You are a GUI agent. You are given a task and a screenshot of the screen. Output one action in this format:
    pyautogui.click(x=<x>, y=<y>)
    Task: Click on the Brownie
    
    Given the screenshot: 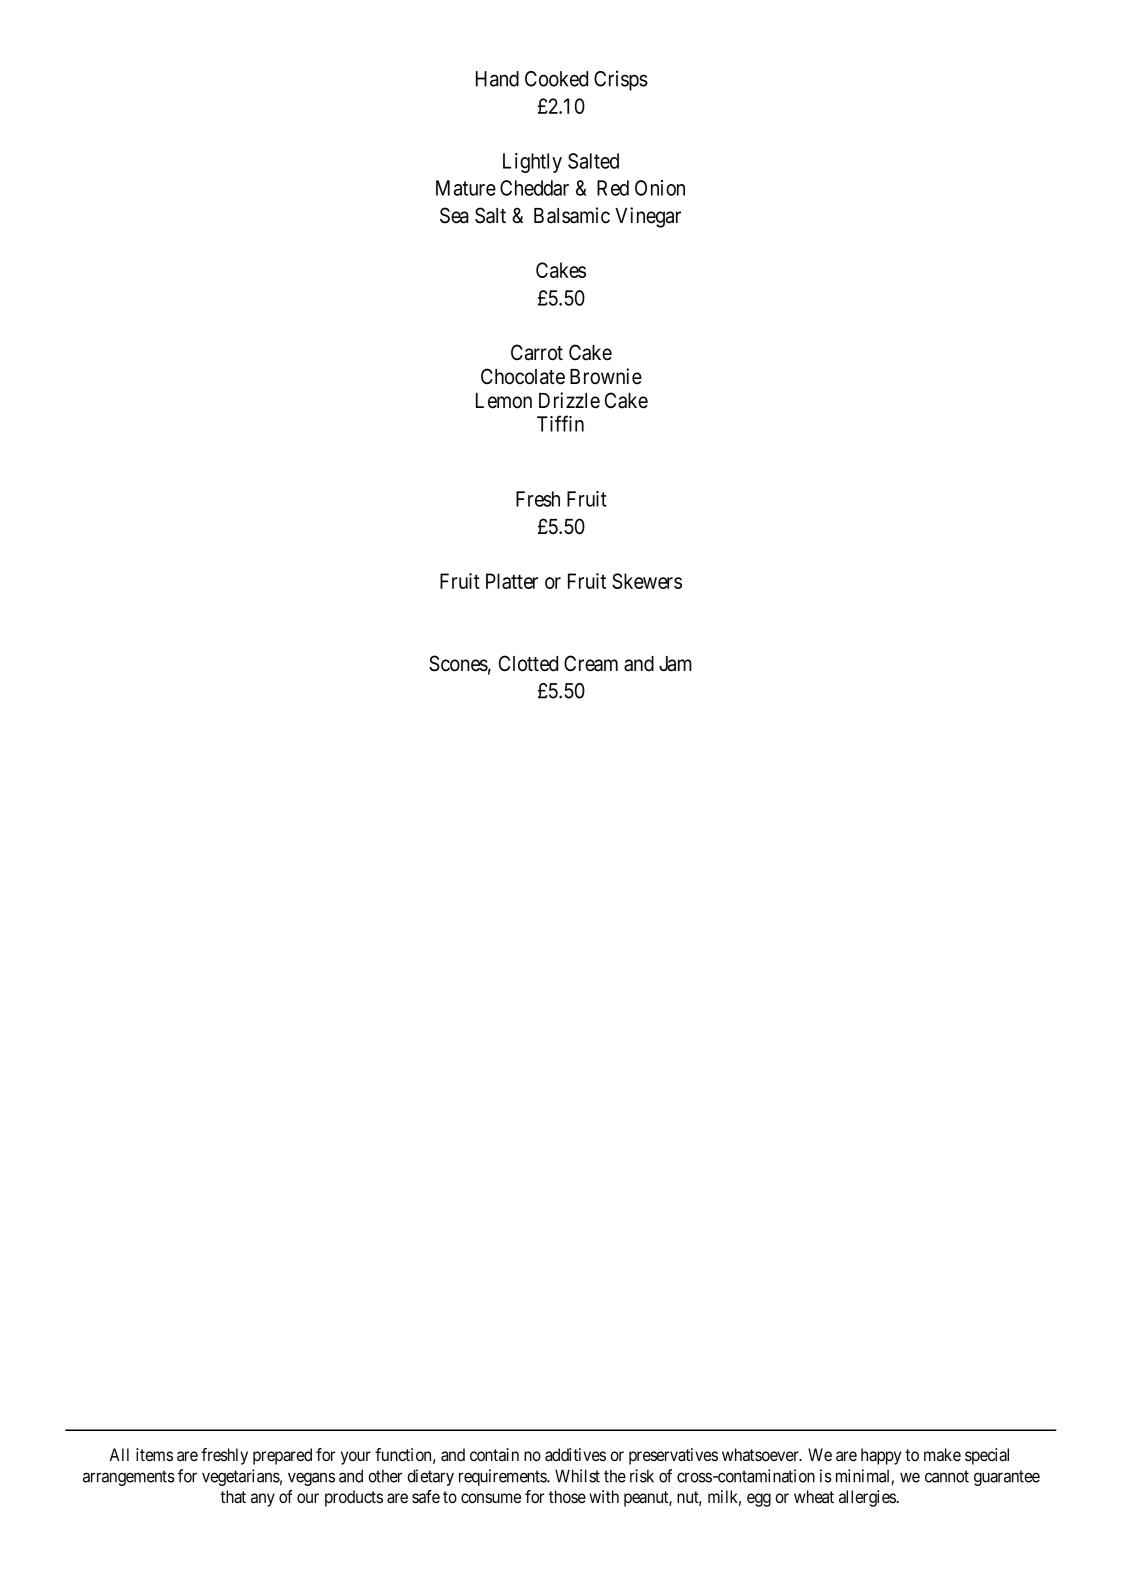 What is the action you would take?
    pyautogui.click(x=606, y=376)
